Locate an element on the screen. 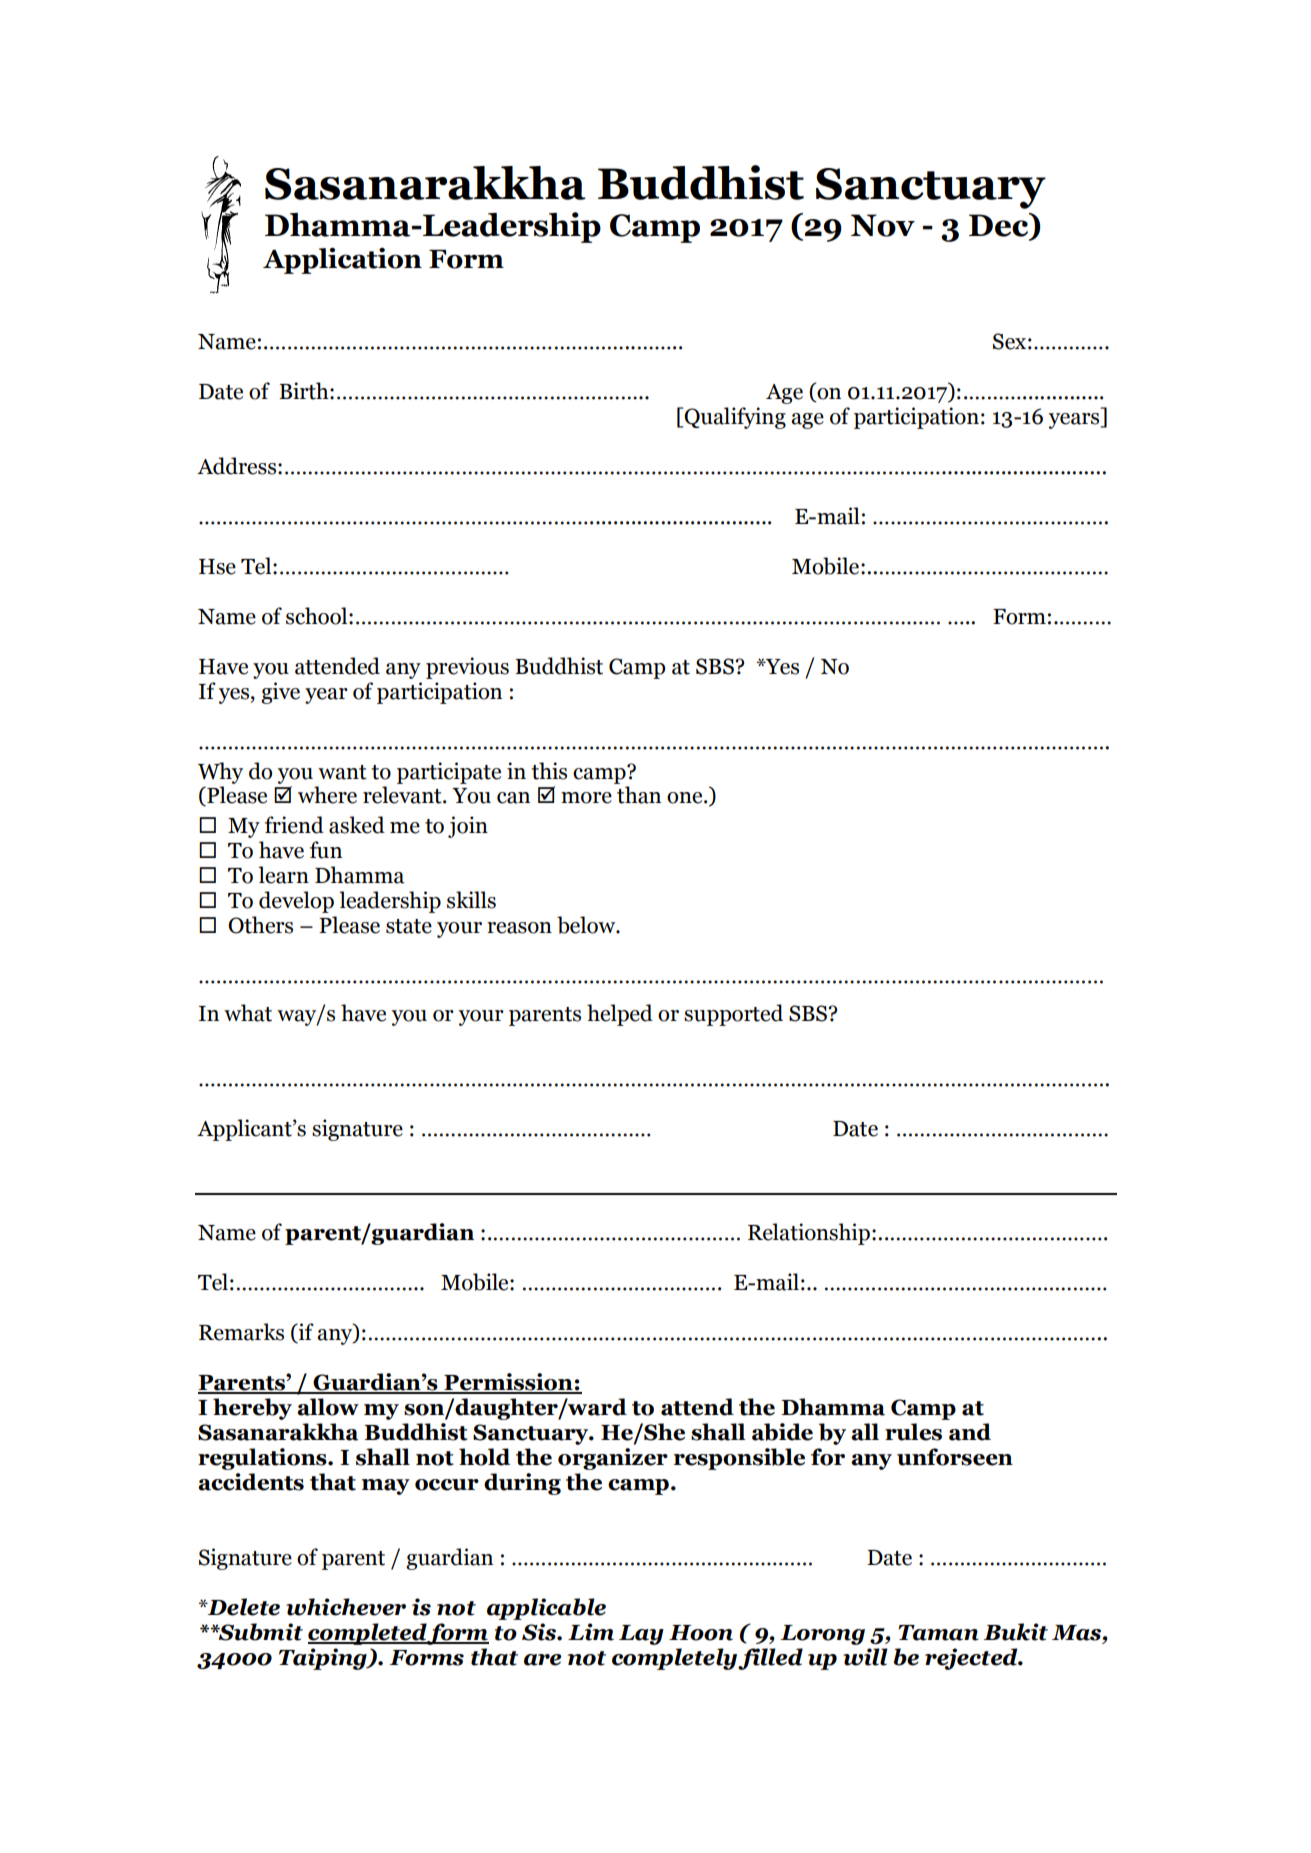 The height and width of the screenshot is (1853, 1311). Application is located at coordinates (342, 261).
